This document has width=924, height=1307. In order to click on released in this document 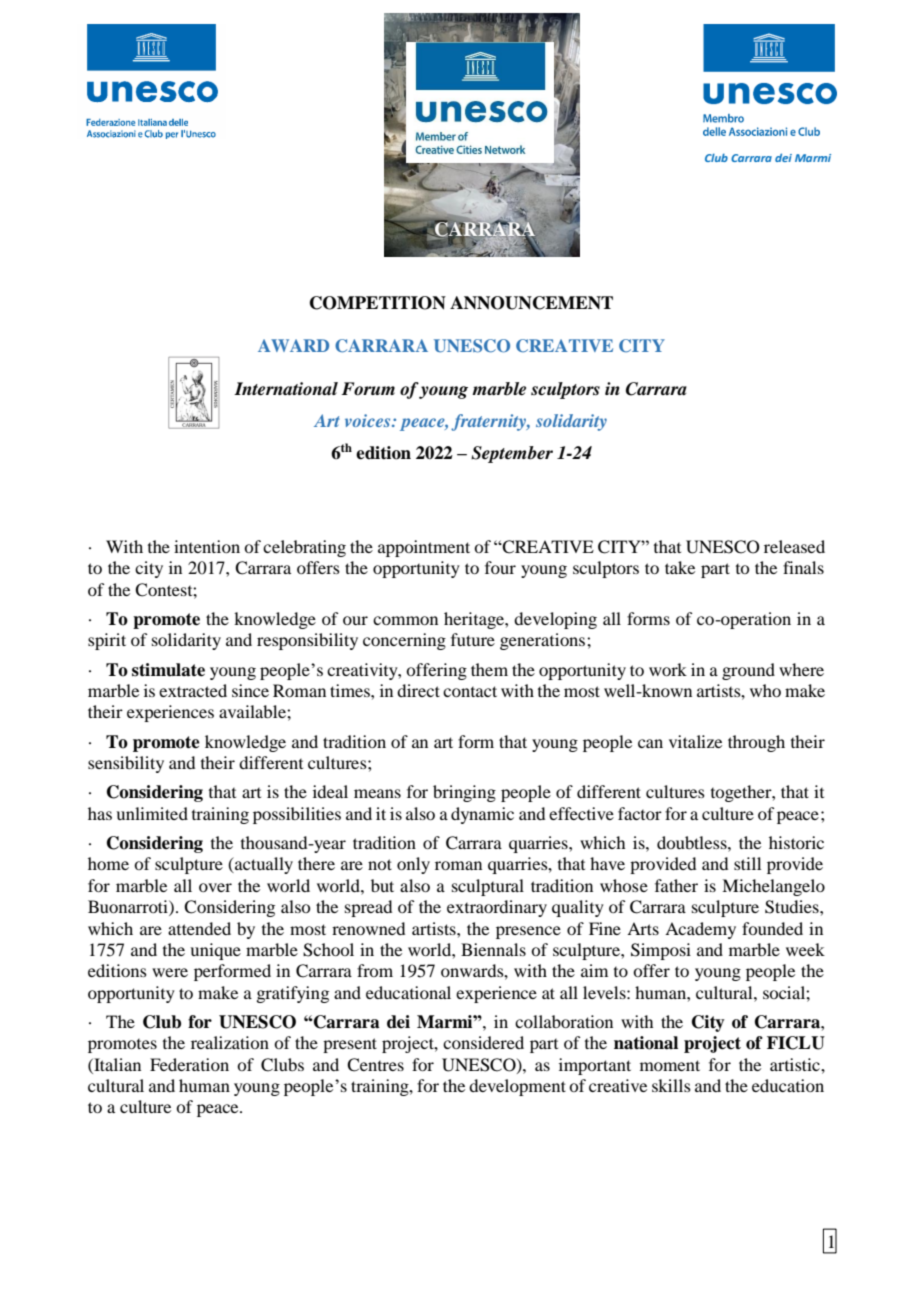, I will do `click(794, 546)`.
